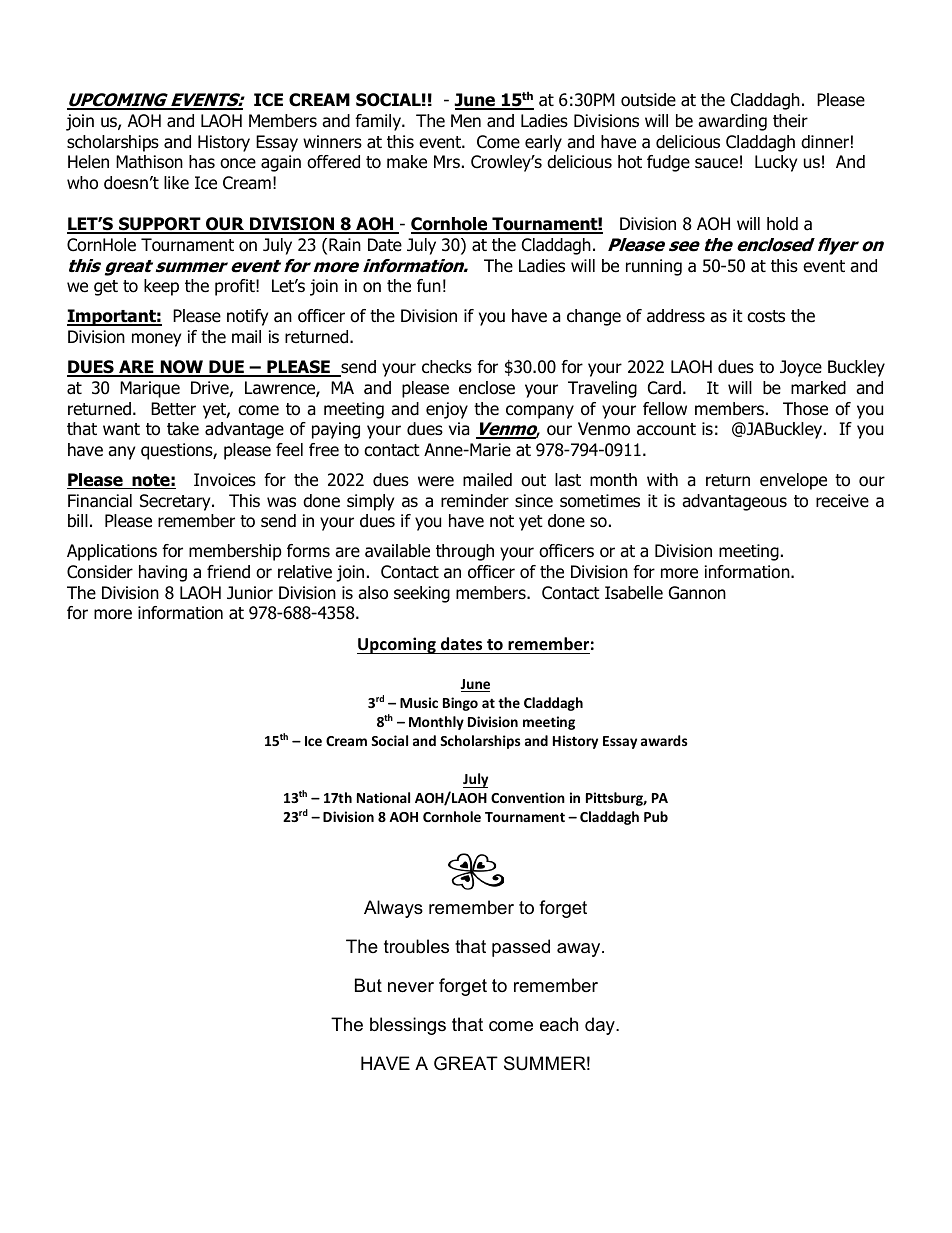 The height and width of the document is (1233, 952). Describe the element at coordinates (411, 987) in the document. I see `never` at that location.
